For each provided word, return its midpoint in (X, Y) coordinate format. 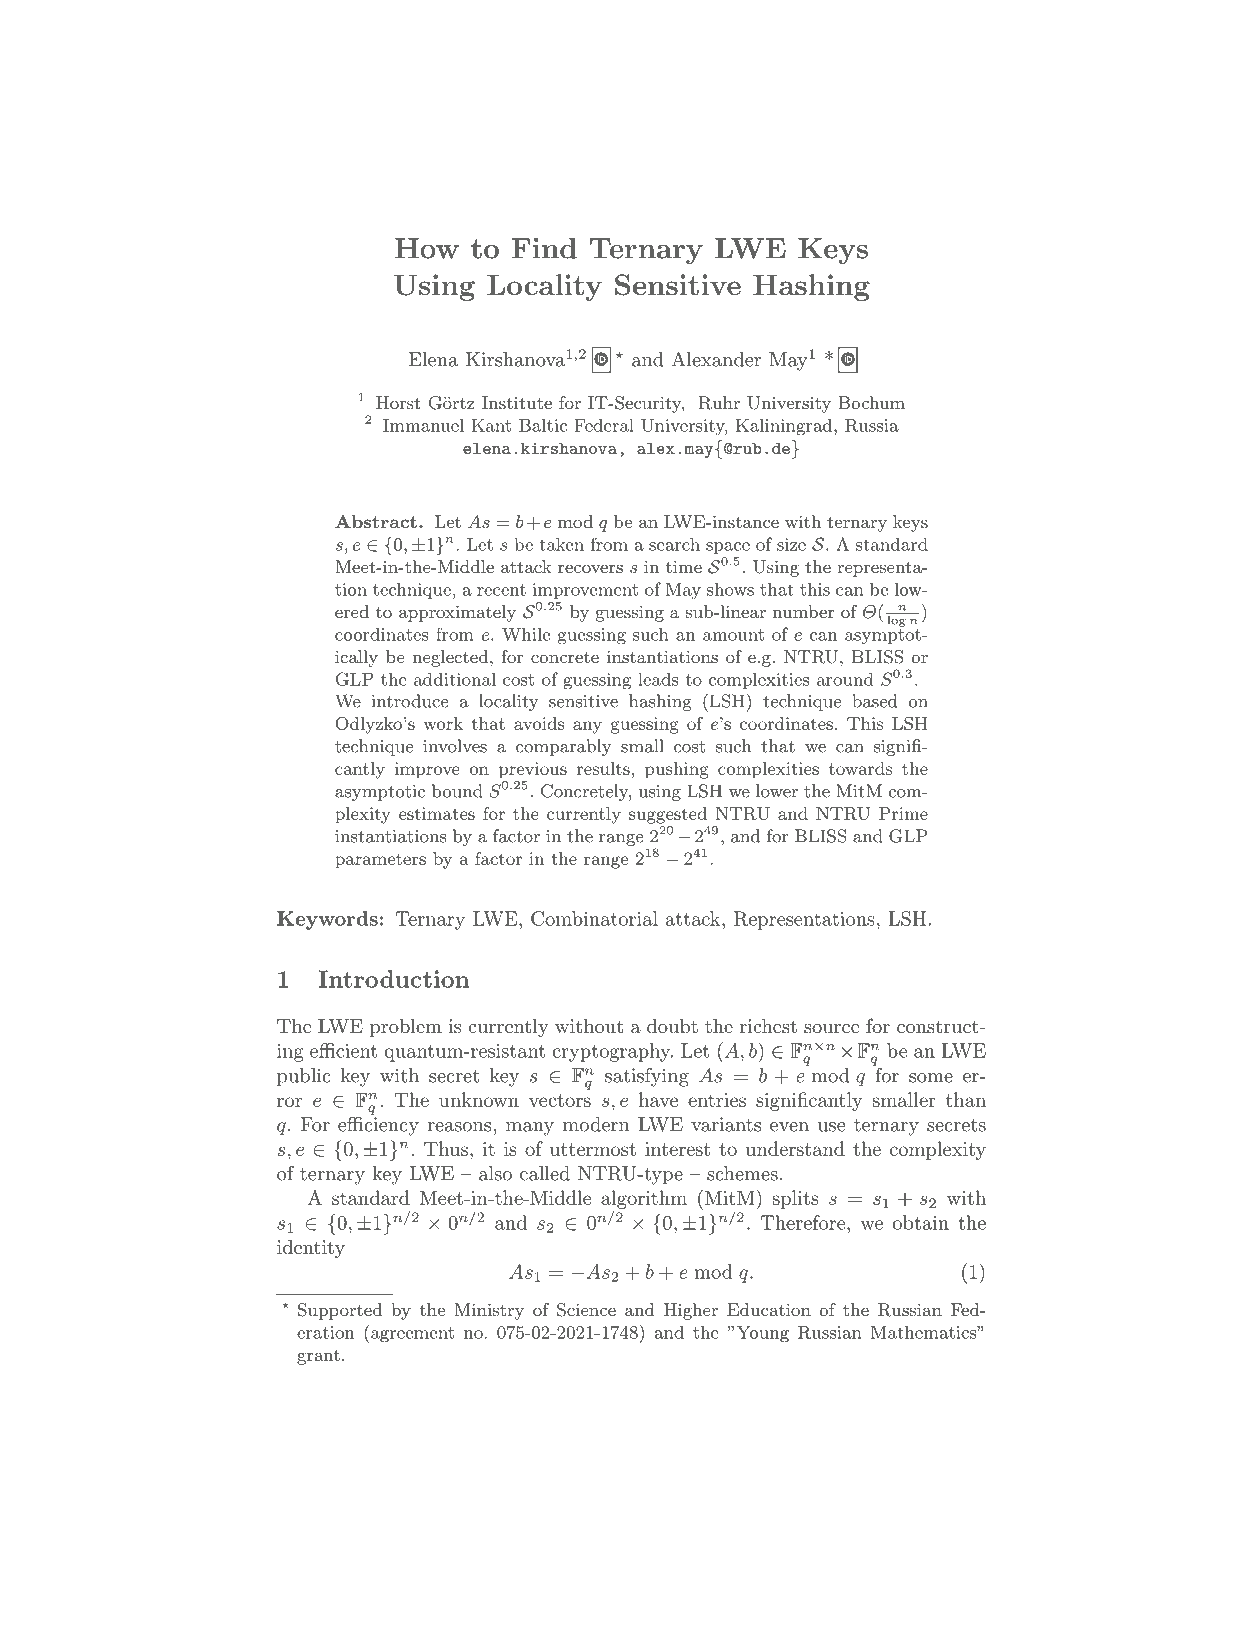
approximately (457, 613)
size (791, 544)
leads (658, 679)
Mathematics (924, 1332)
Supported (340, 1311)
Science (586, 1310)
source (831, 1028)
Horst (398, 402)
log (897, 620)
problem (406, 1028)
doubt (672, 1026)
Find (544, 248)
